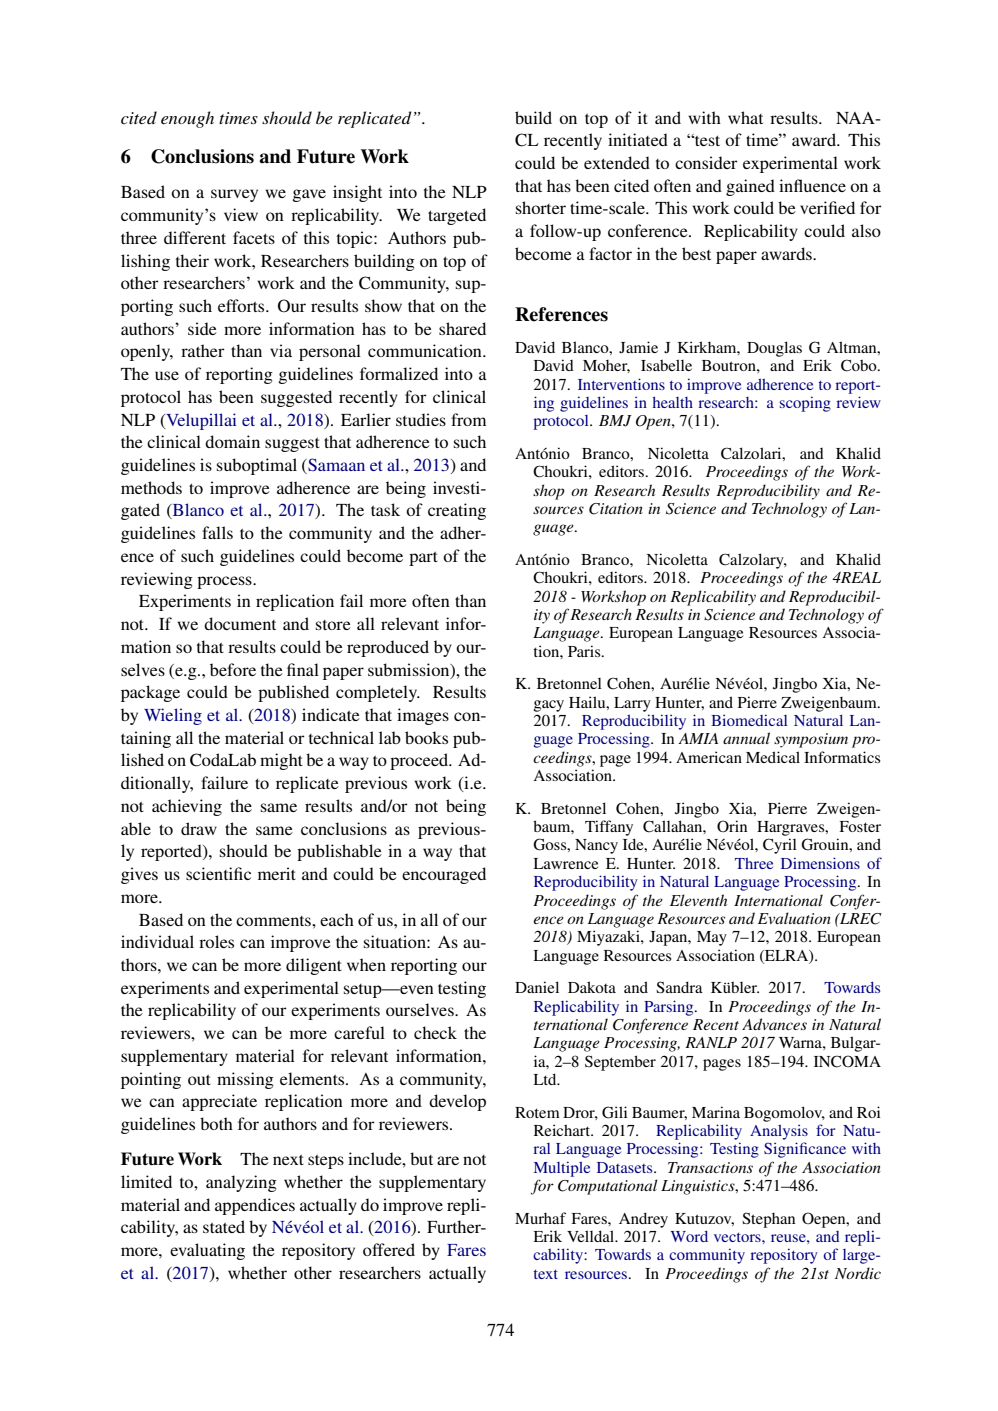 This screenshot has width=998, height=1411. Describe the element at coordinates (805, 404) in the screenshot. I see `scoping` at that location.
